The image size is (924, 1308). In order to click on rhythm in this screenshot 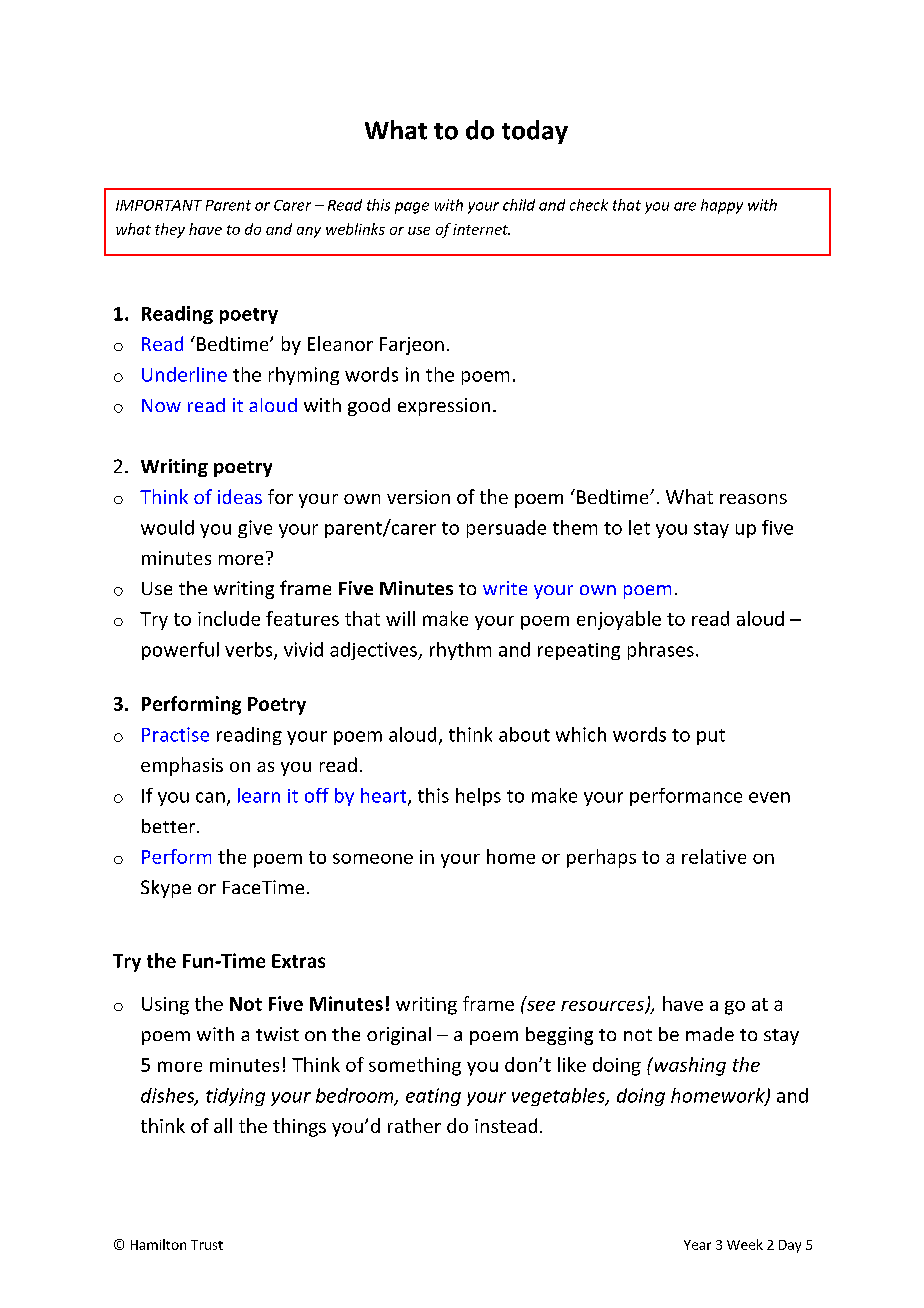, I will do `click(460, 651)`.
